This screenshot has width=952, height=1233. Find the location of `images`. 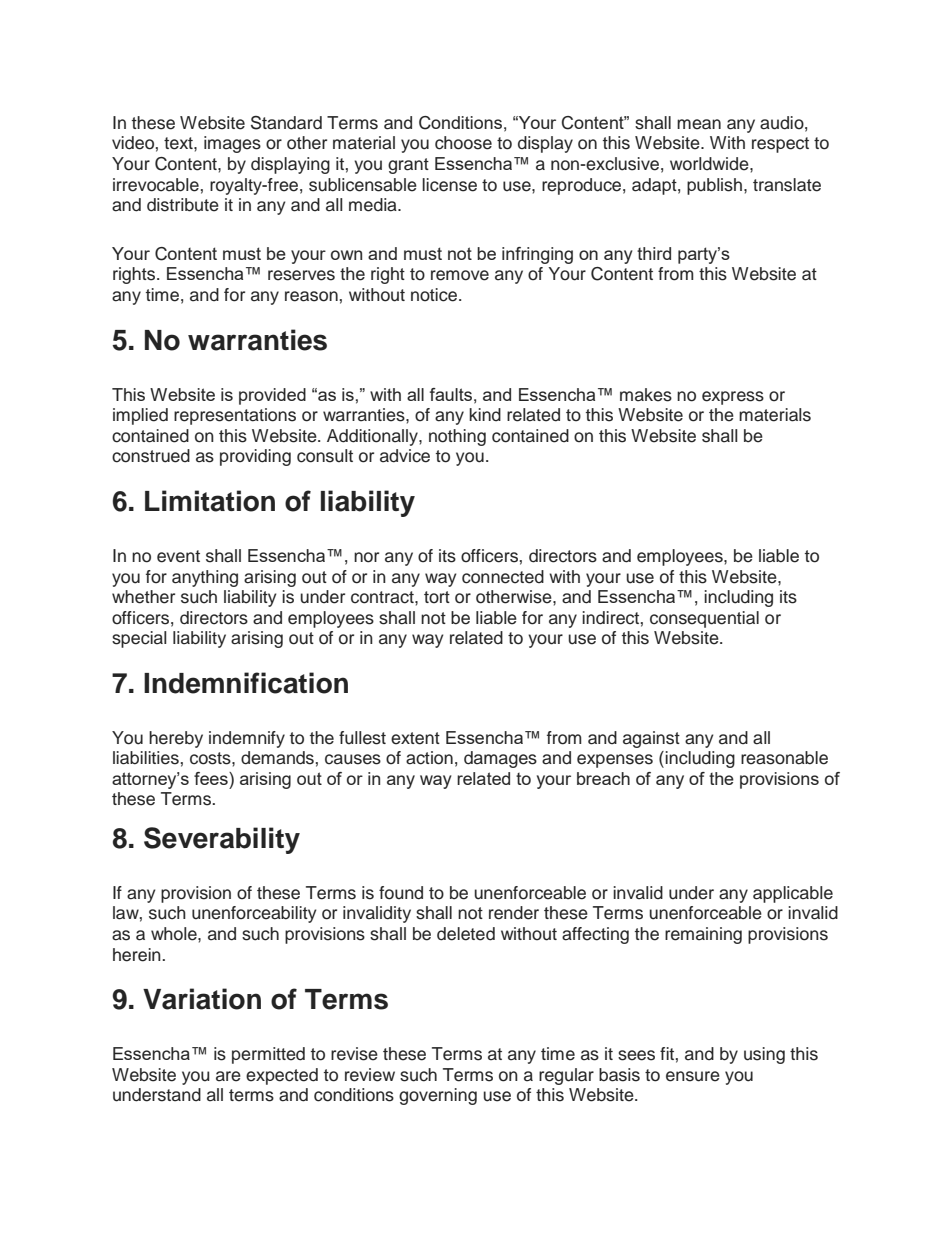

images is located at coordinates (232, 144).
